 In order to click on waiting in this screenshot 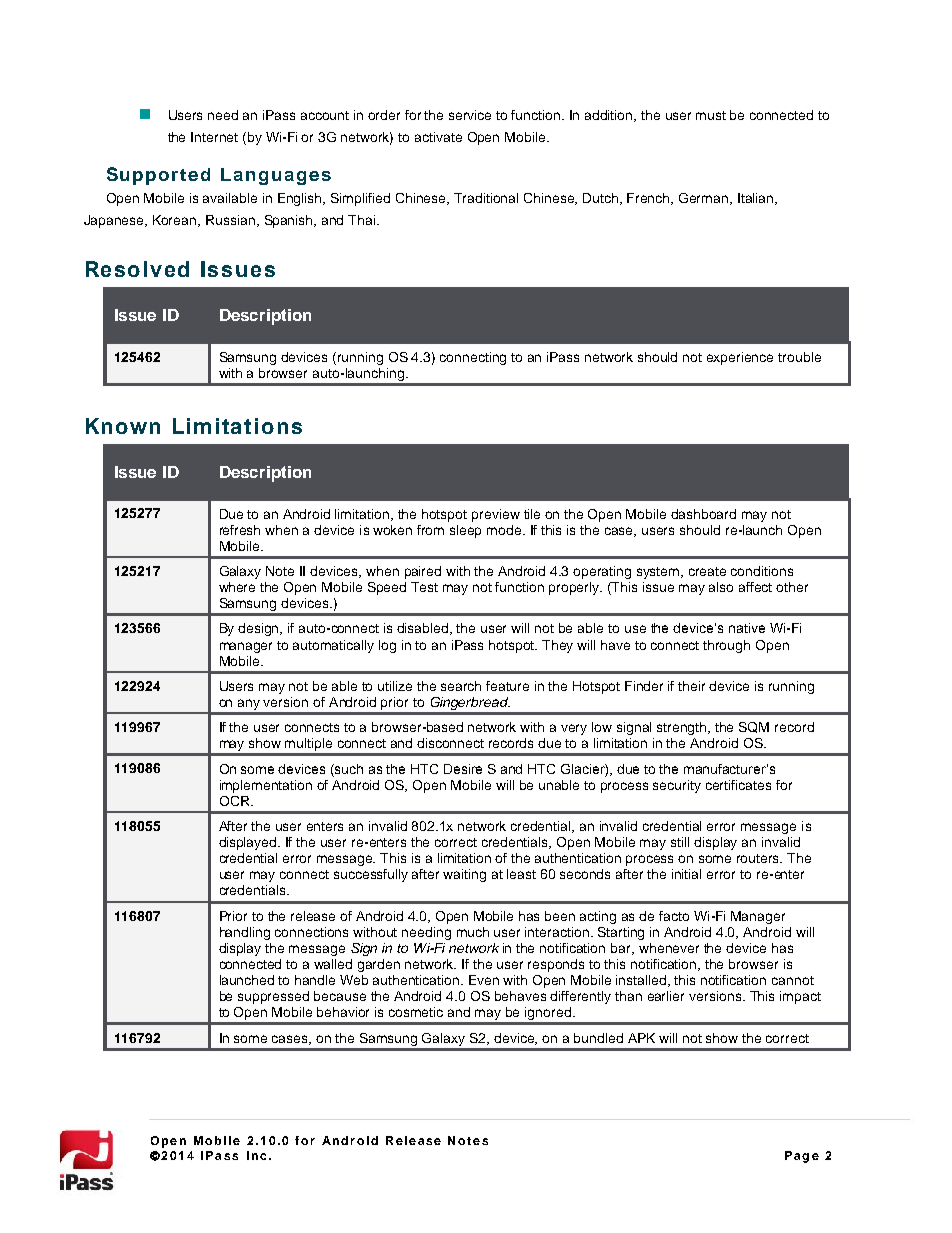, I will do `click(464, 875)`.
